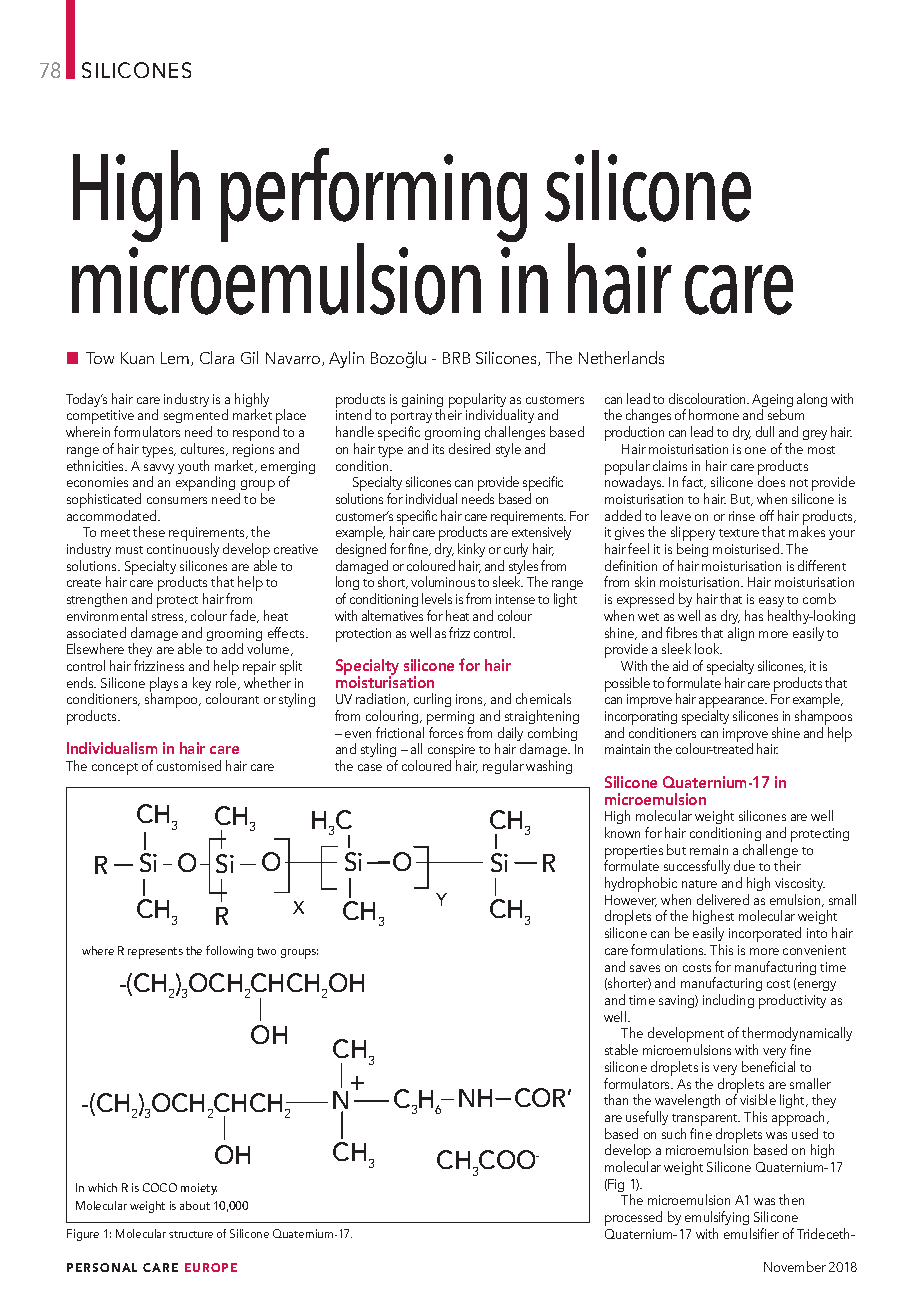  Describe the element at coordinates (728, 1001) in the image. I see `including` at that location.
